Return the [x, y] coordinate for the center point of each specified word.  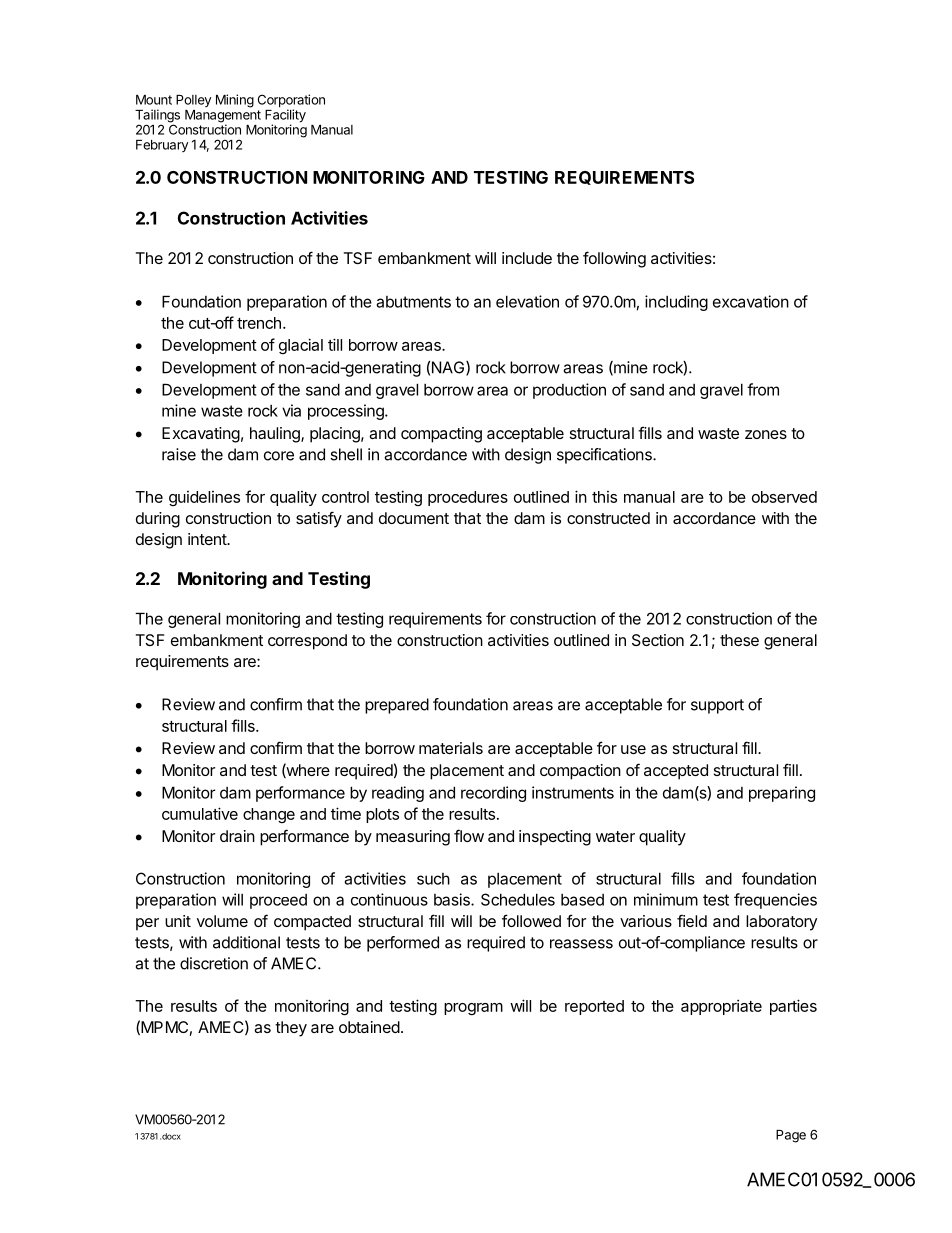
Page [791, 1136]
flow [469, 835]
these [739, 640]
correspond [307, 642]
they [291, 1029]
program [473, 1009]
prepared [397, 706]
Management [223, 116]
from [763, 389]
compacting [441, 435]
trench [259, 323]
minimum [666, 899]
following [614, 259]
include [527, 258]
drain [237, 836]
